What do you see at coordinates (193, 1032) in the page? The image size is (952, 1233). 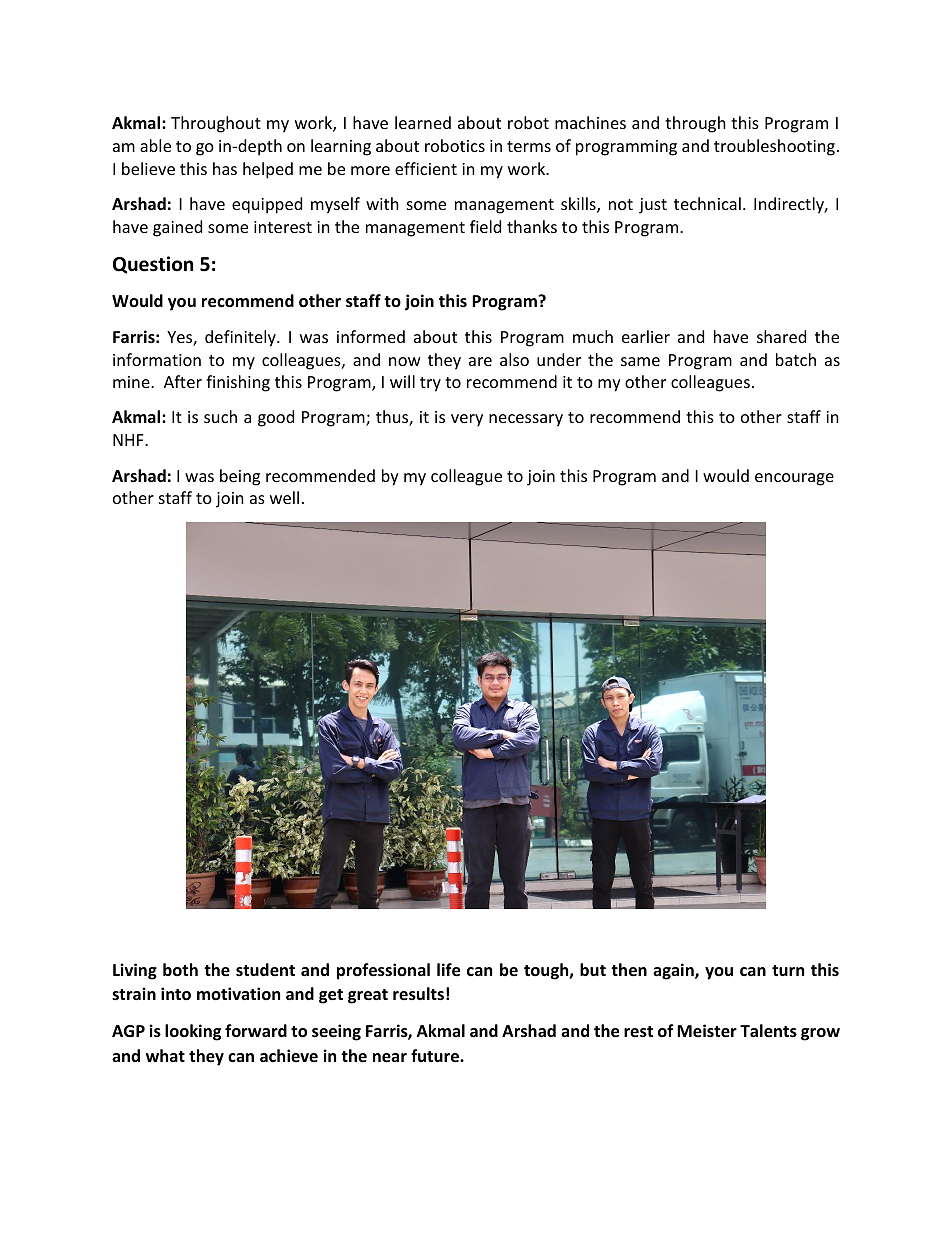 I see `looking` at bounding box center [193, 1032].
